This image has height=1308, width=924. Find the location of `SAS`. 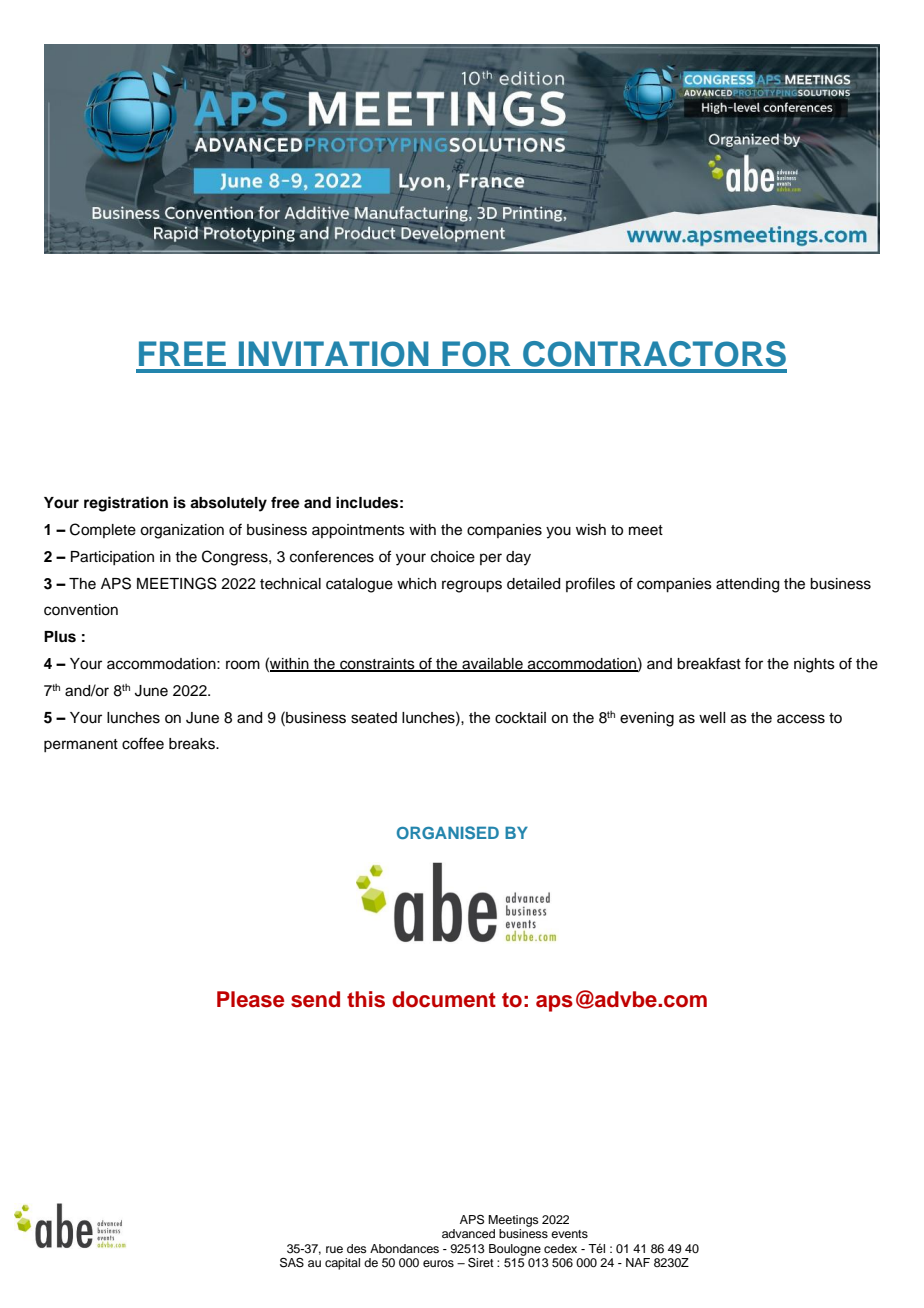

SAS is located at coordinates (292, 1263).
